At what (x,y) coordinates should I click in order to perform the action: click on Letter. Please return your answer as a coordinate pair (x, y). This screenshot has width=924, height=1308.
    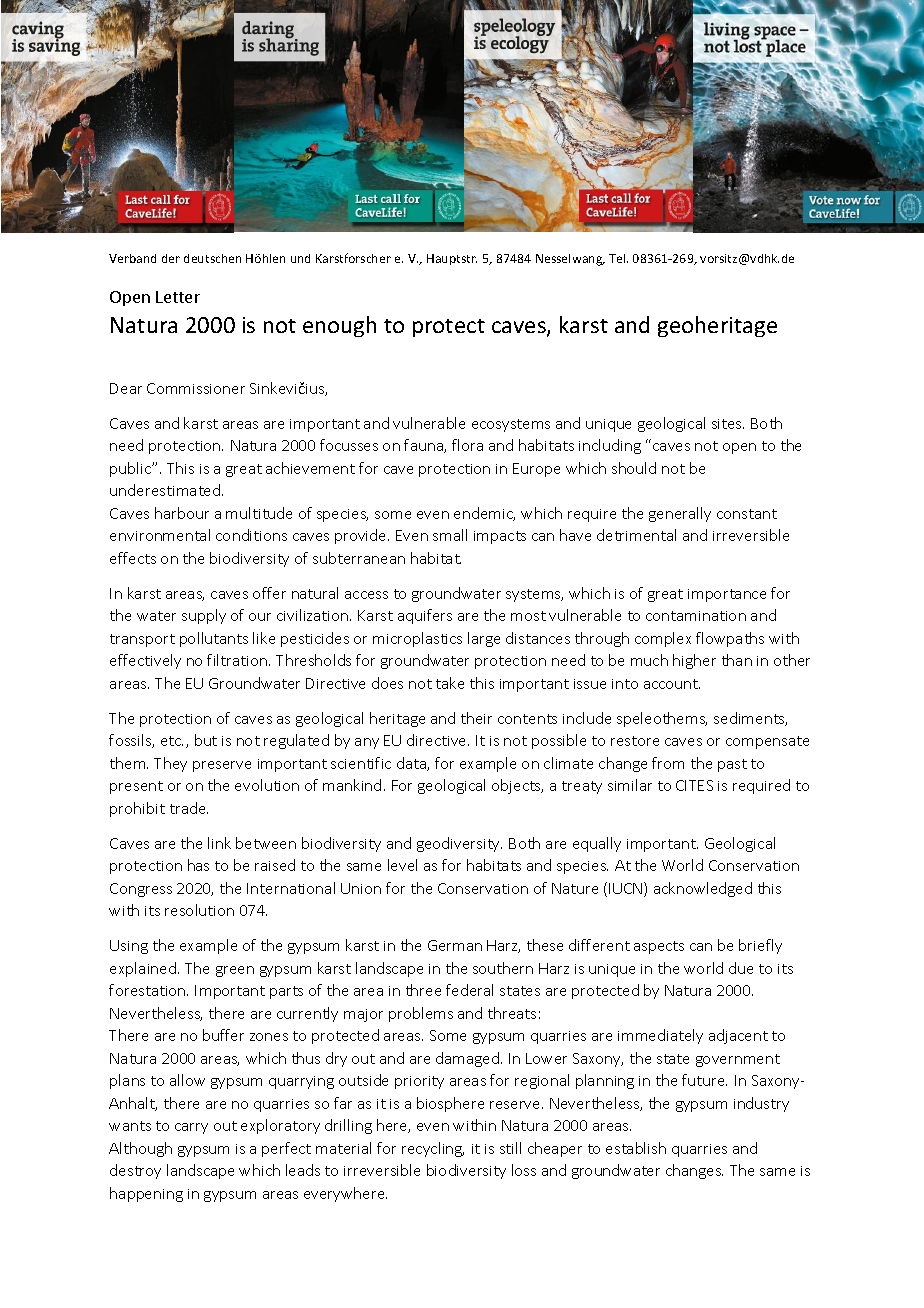
    Looking at the image, I should click on (178, 297).
